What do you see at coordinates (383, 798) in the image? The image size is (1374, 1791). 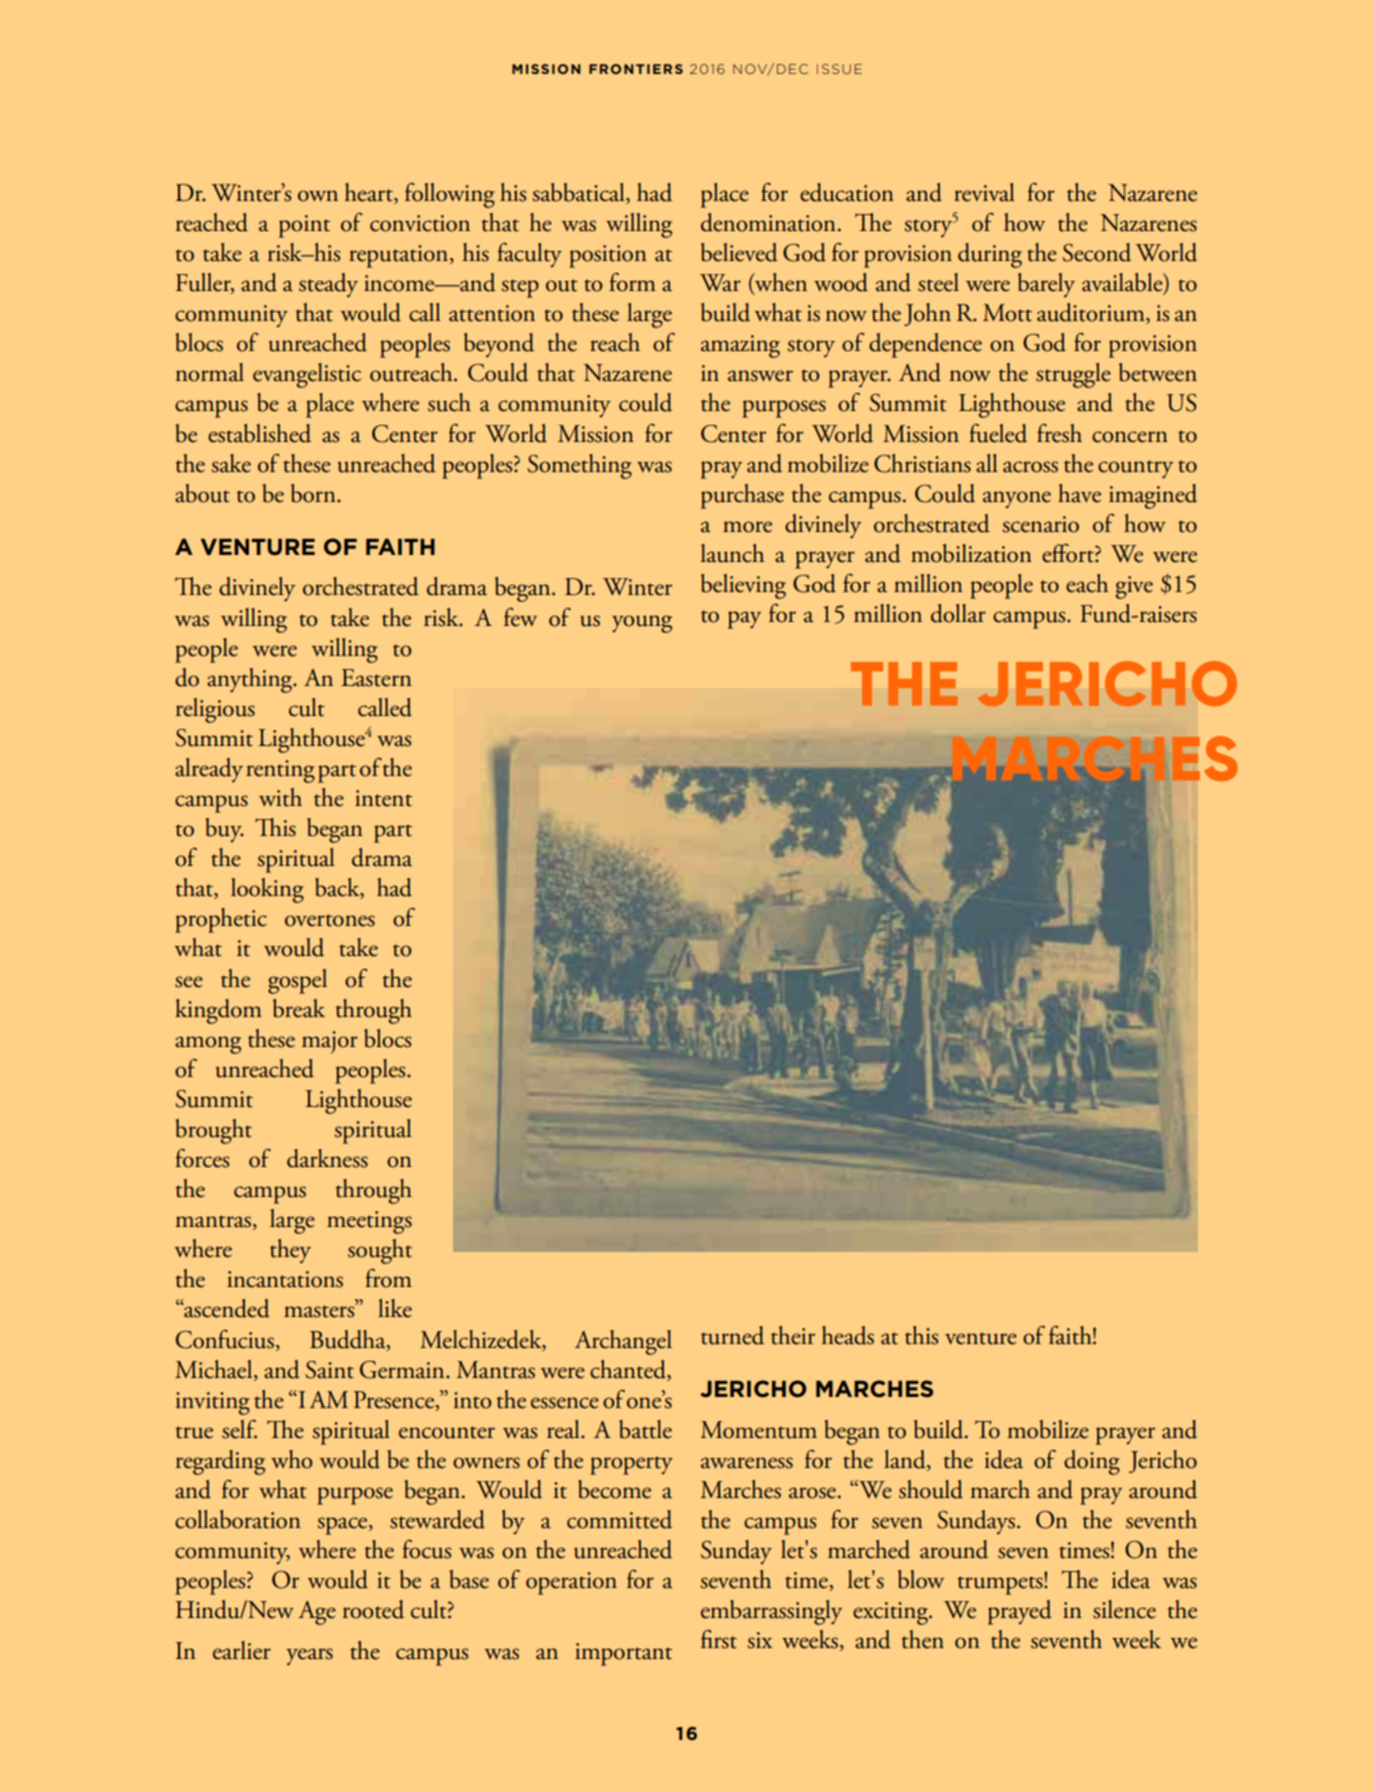 I see `intent` at bounding box center [383, 798].
